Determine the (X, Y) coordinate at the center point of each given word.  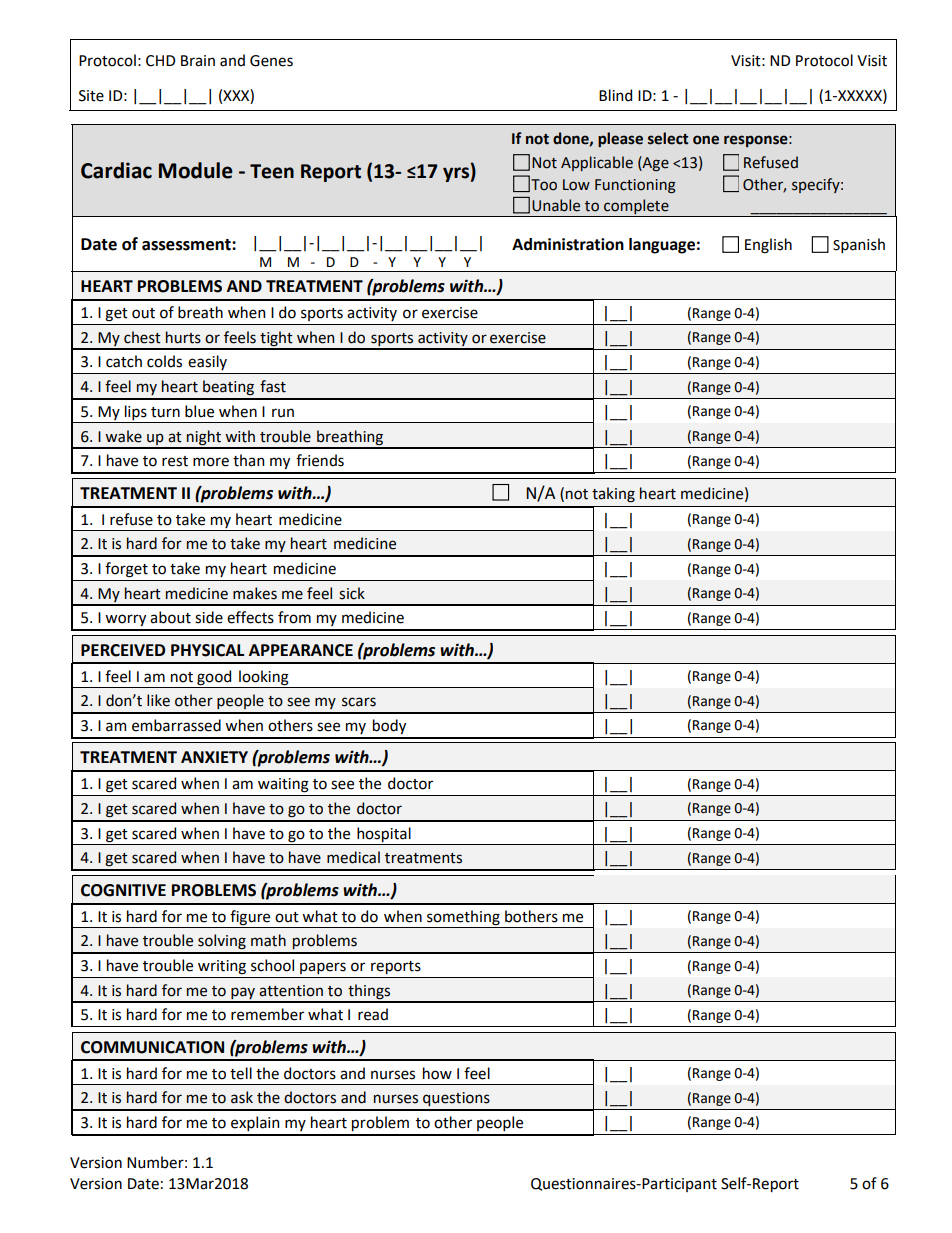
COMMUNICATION (152, 1047)
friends (320, 460)
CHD (160, 61)
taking (613, 495)
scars (359, 702)
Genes (271, 61)
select (668, 138)
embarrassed (176, 725)
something (463, 917)
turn (165, 412)
